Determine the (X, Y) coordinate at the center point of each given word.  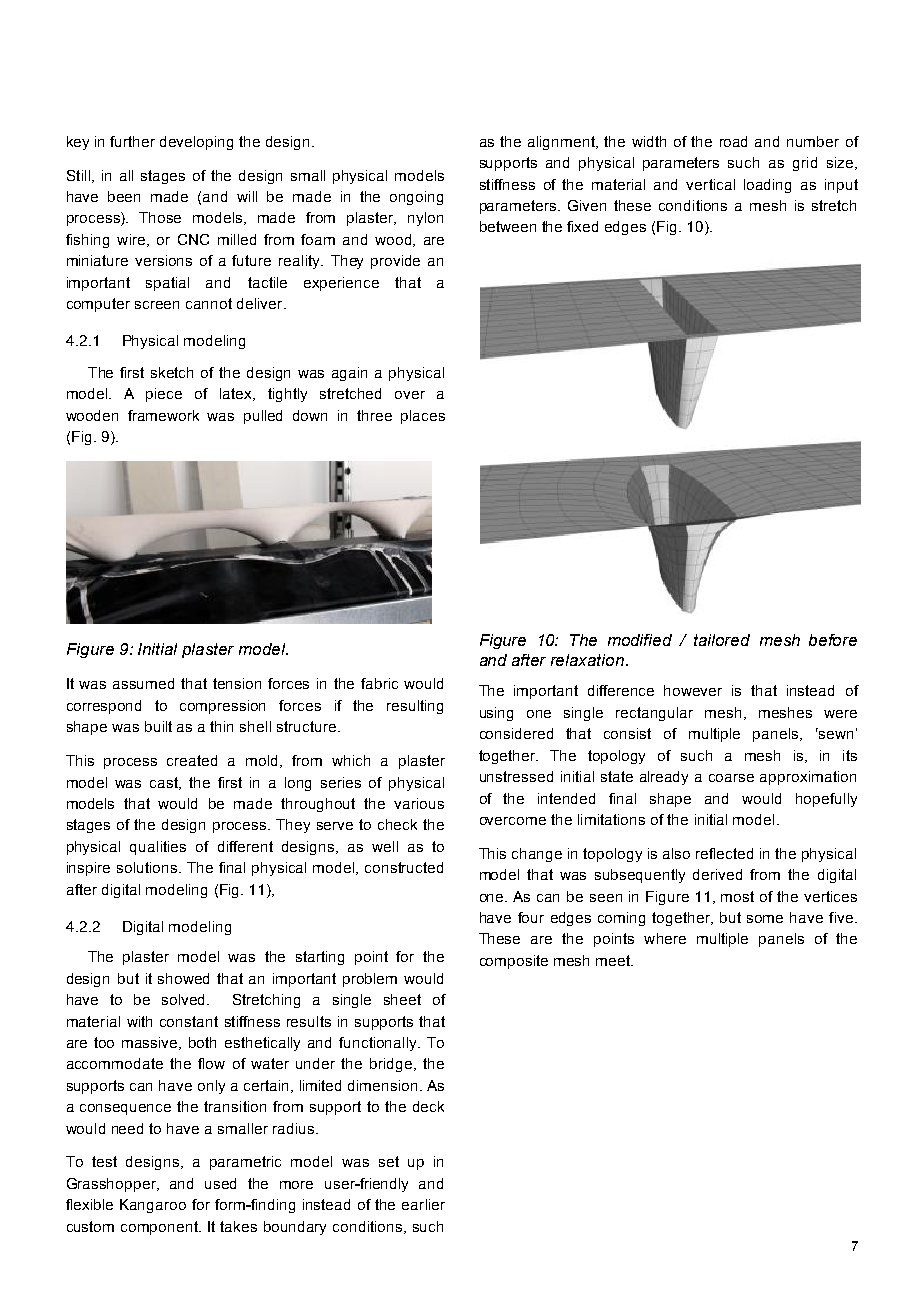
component (160, 1228)
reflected (724, 853)
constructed (404, 867)
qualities (158, 848)
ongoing (416, 198)
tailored (722, 640)
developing (196, 143)
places (423, 417)
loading (767, 186)
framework (163, 415)
